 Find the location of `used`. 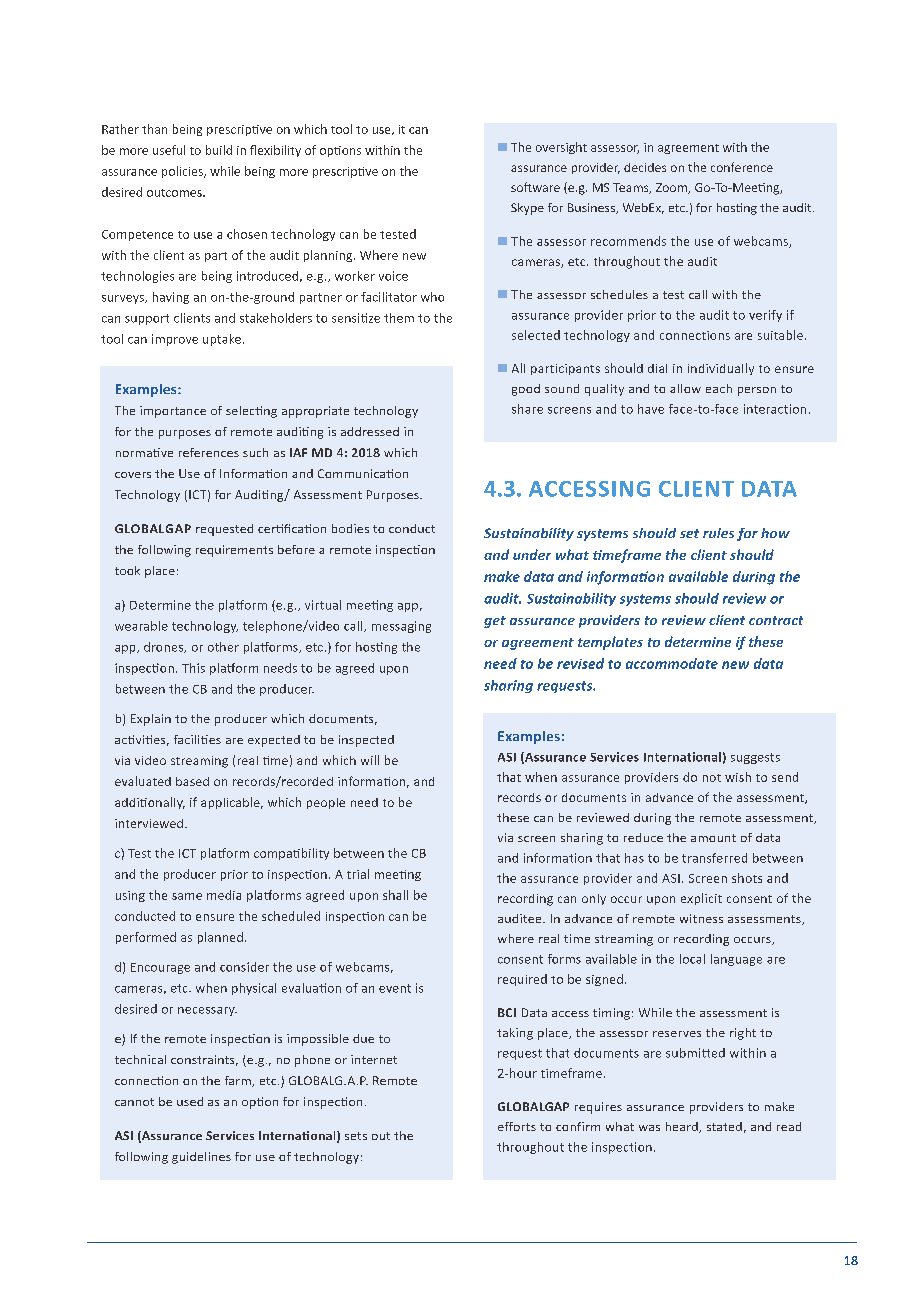

used is located at coordinates (190, 1101).
